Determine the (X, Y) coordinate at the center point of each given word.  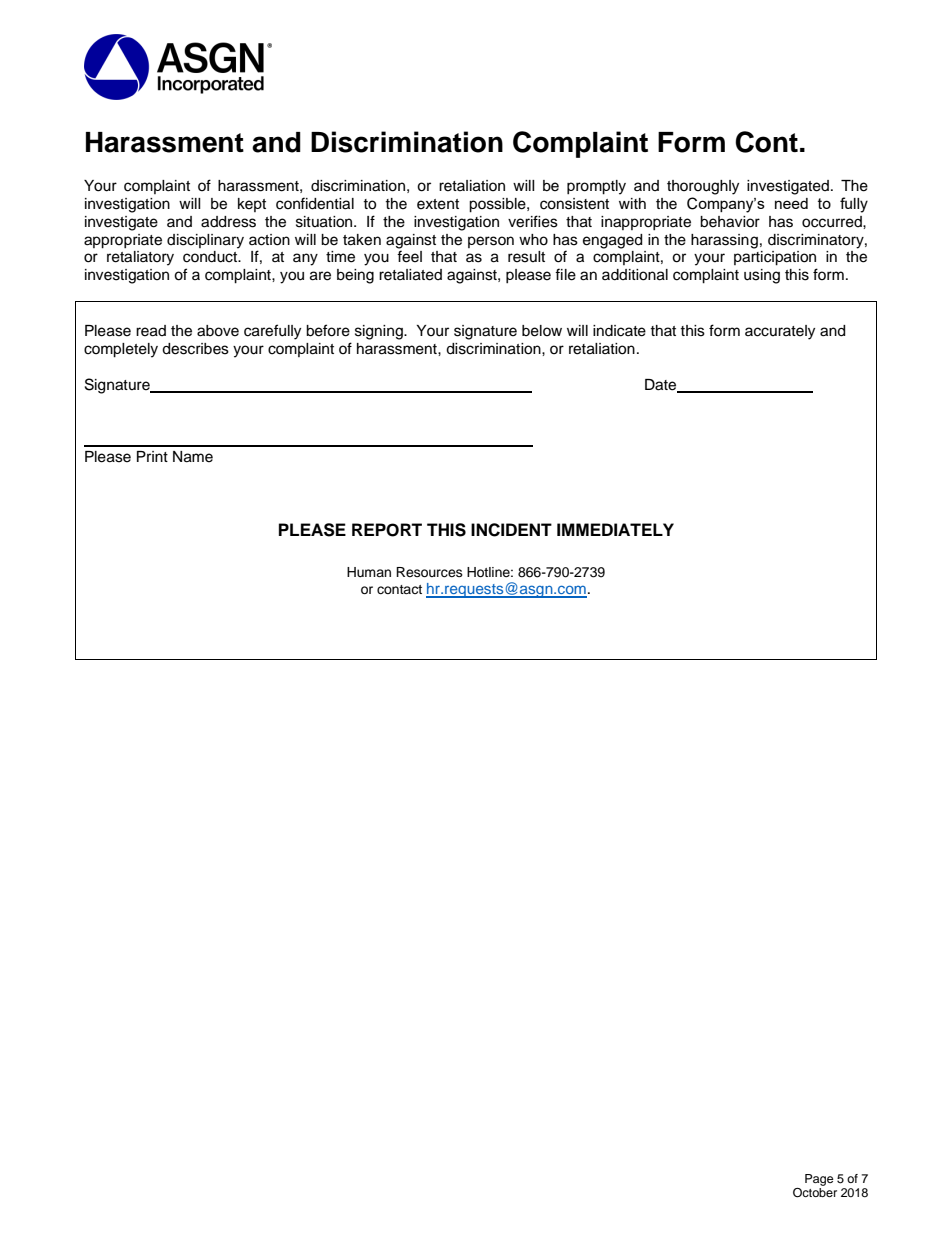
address (228, 222)
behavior (730, 222)
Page (819, 1180)
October (815, 1191)
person (491, 242)
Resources (429, 572)
